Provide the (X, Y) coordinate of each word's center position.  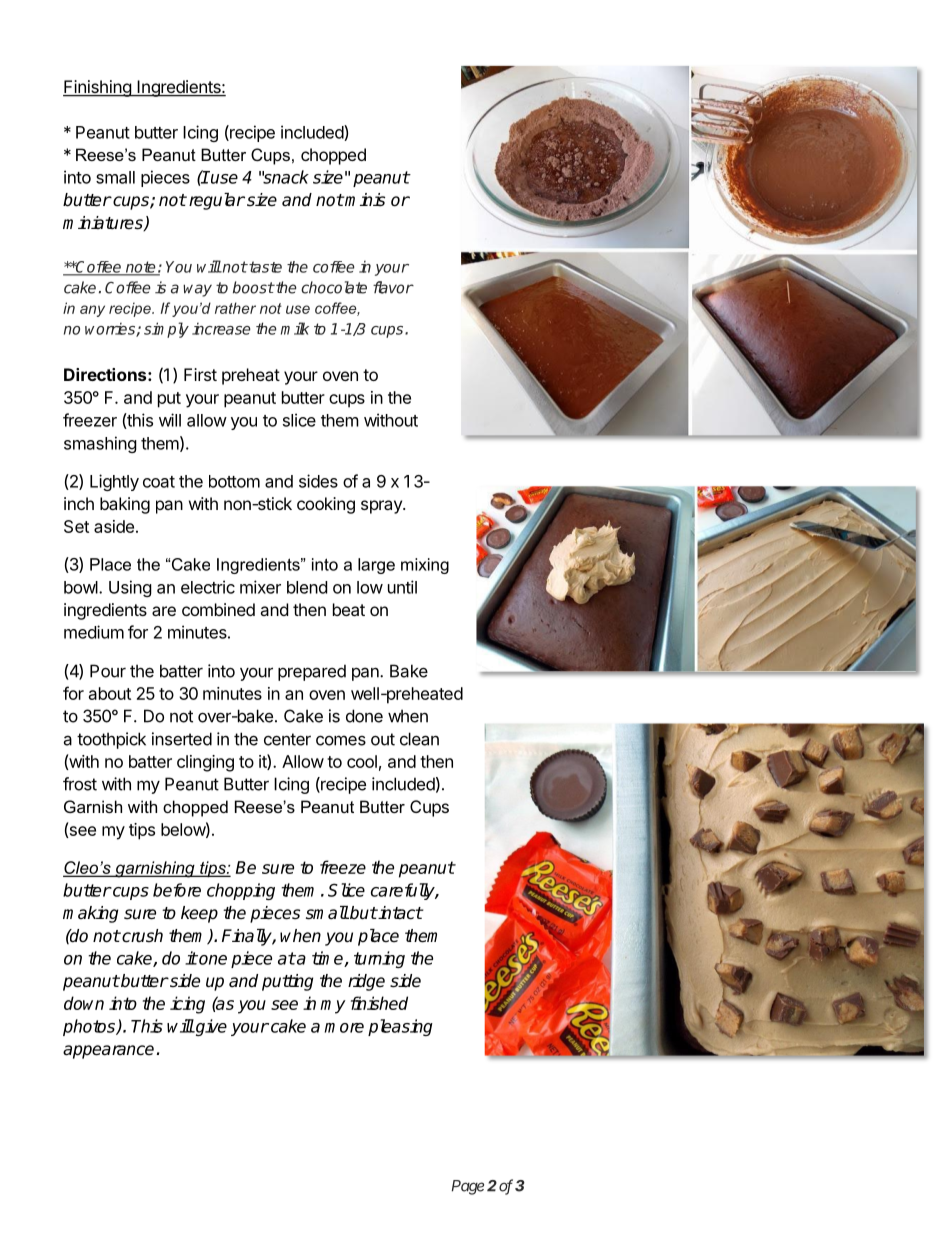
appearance (108, 1052)
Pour (108, 671)
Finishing (98, 88)
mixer (260, 587)
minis (364, 200)
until (402, 587)
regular (217, 201)
